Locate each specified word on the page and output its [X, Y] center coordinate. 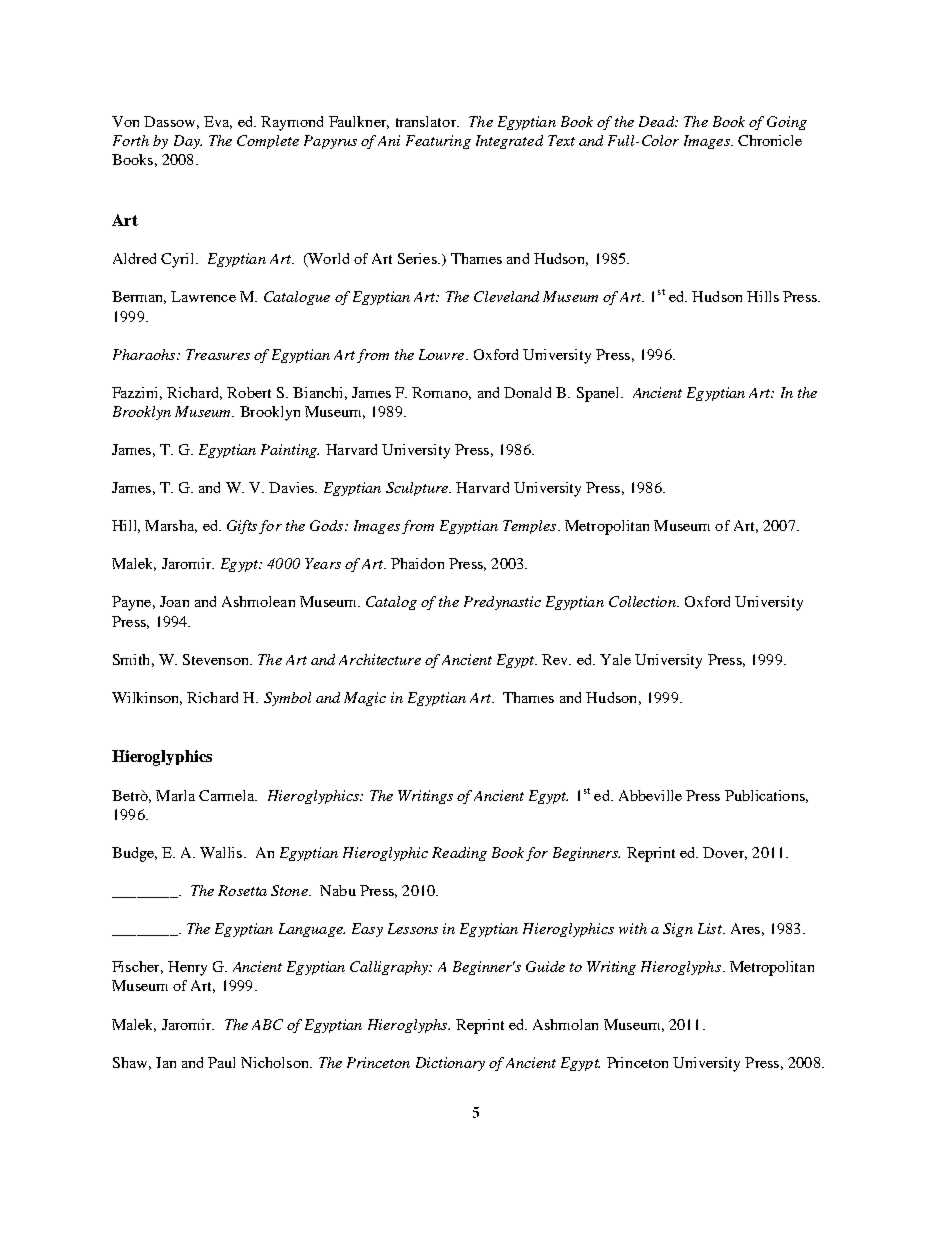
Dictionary [450, 1064]
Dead [658, 121]
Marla [175, 795]
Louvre [441, 354]
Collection [643, 601]
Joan [174, 601]
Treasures [218, 354]
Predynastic [502, 603]
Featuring [438, 142]
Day [188, 142]
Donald [527, 392]
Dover [725, 853]
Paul [221, 1062]
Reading [459, 854]
